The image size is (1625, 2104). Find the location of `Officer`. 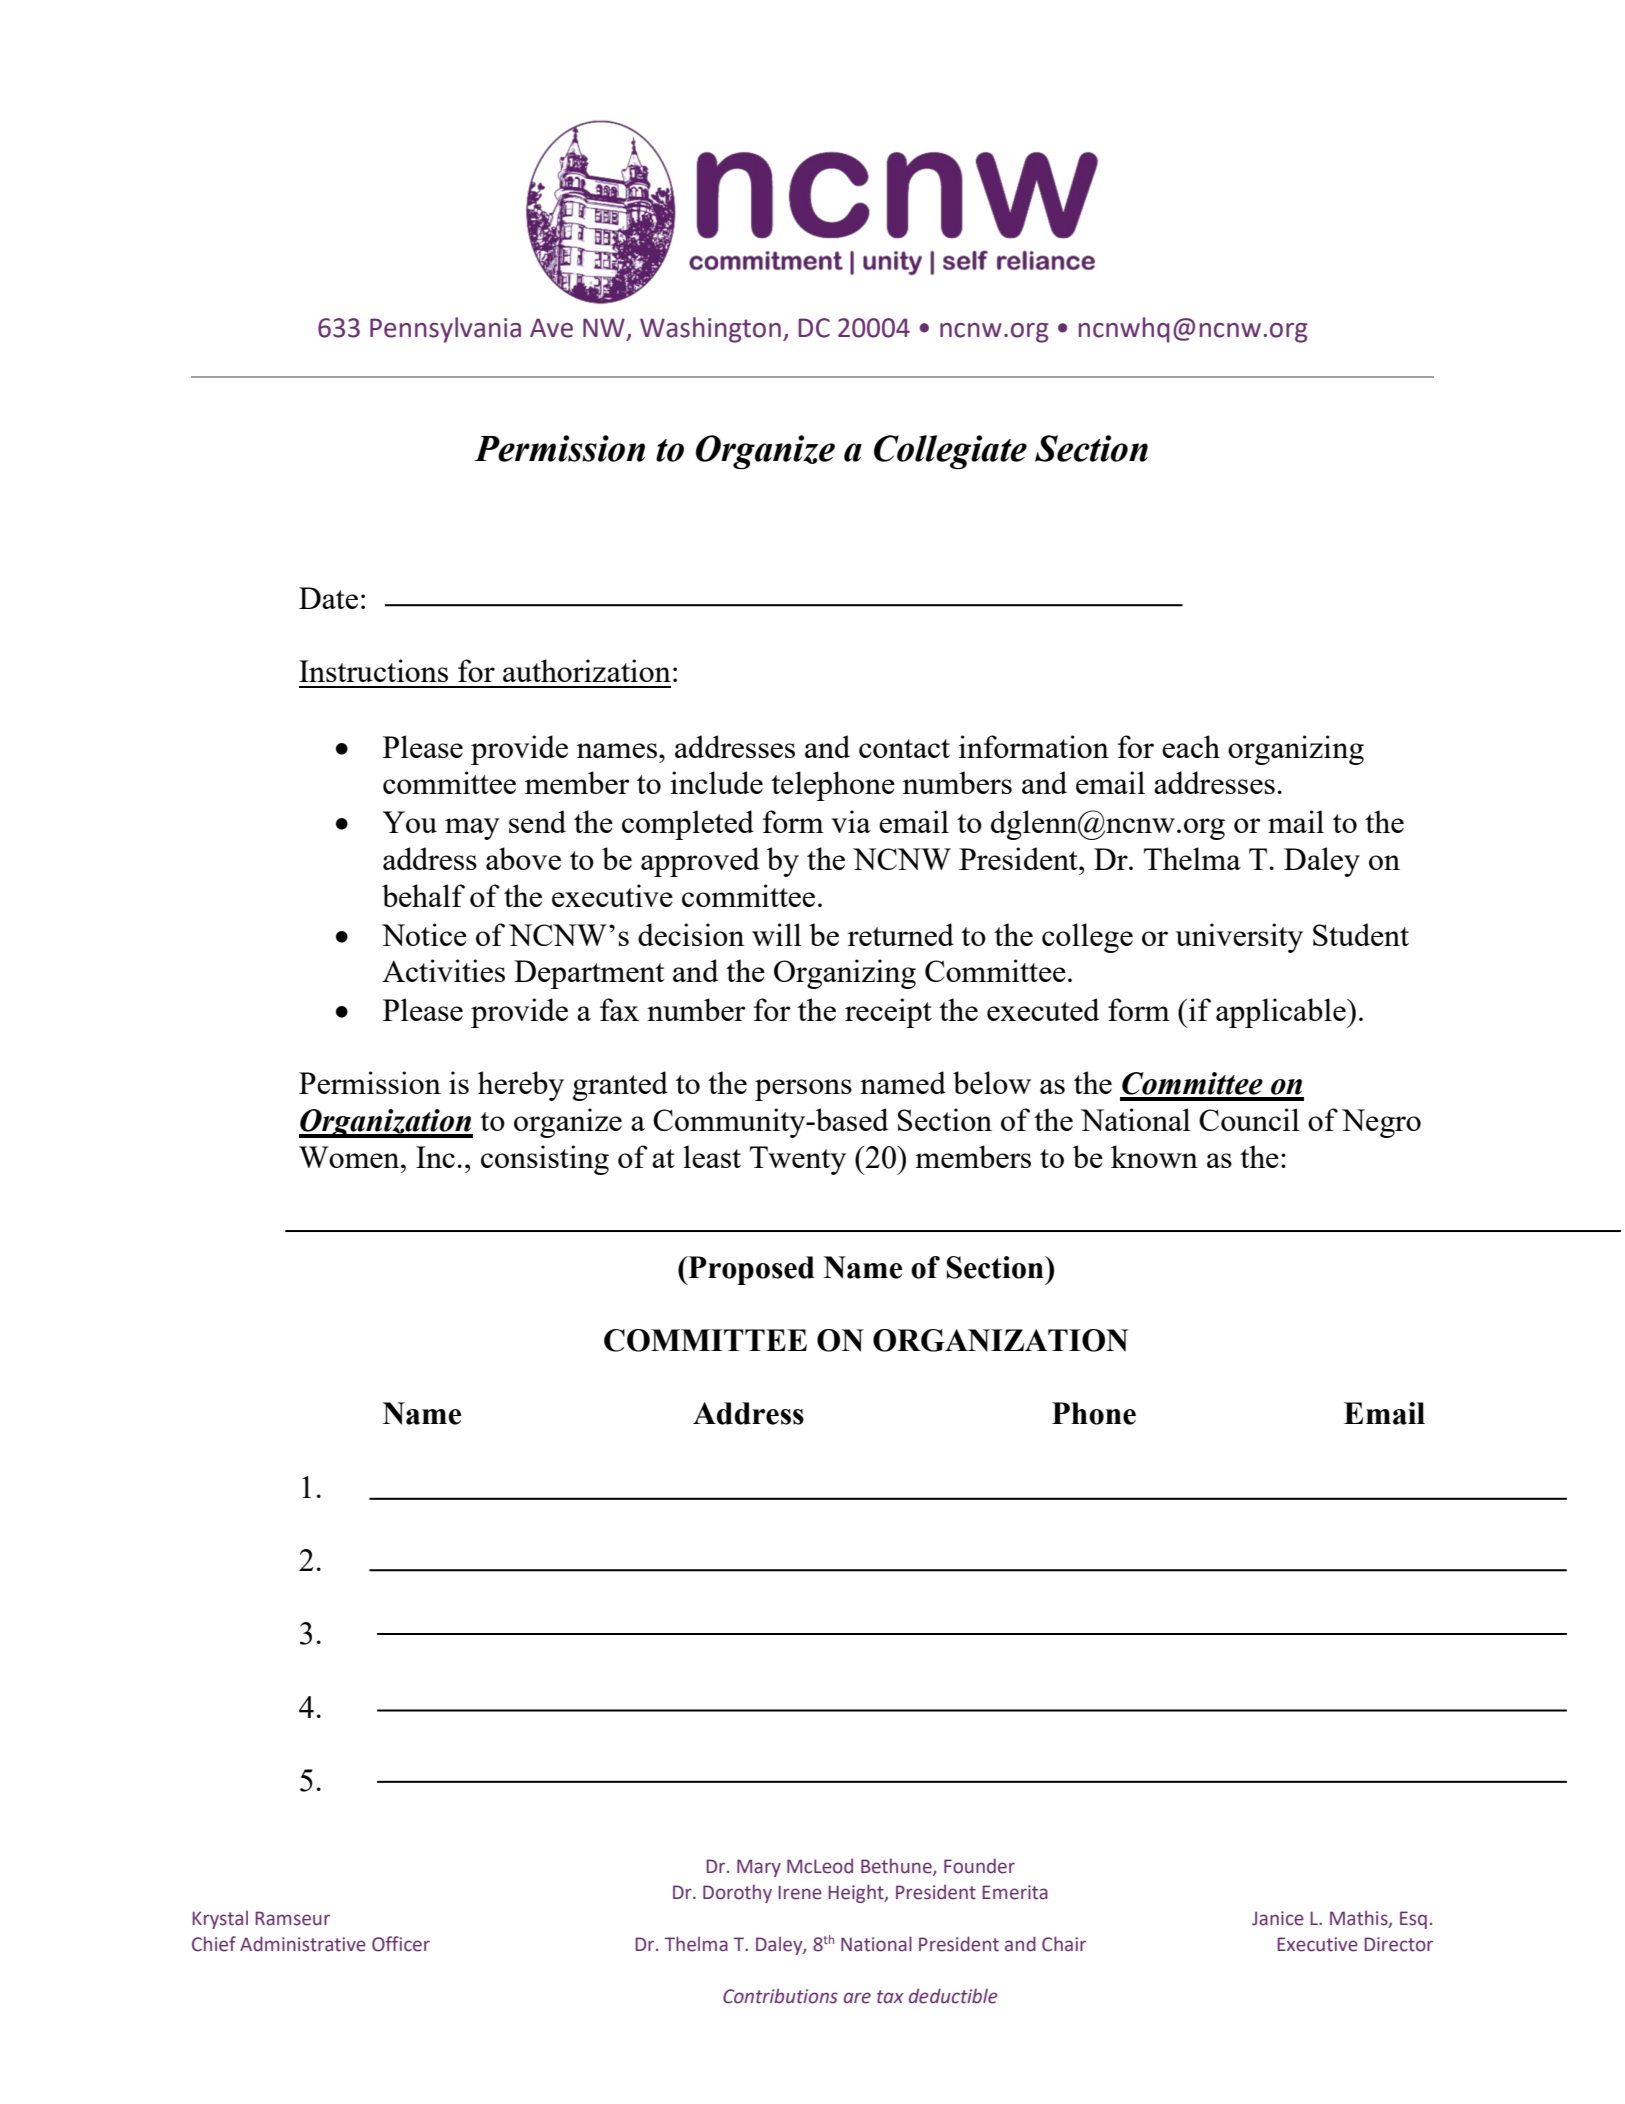

Officer is located at coordinates (401, 1944).
